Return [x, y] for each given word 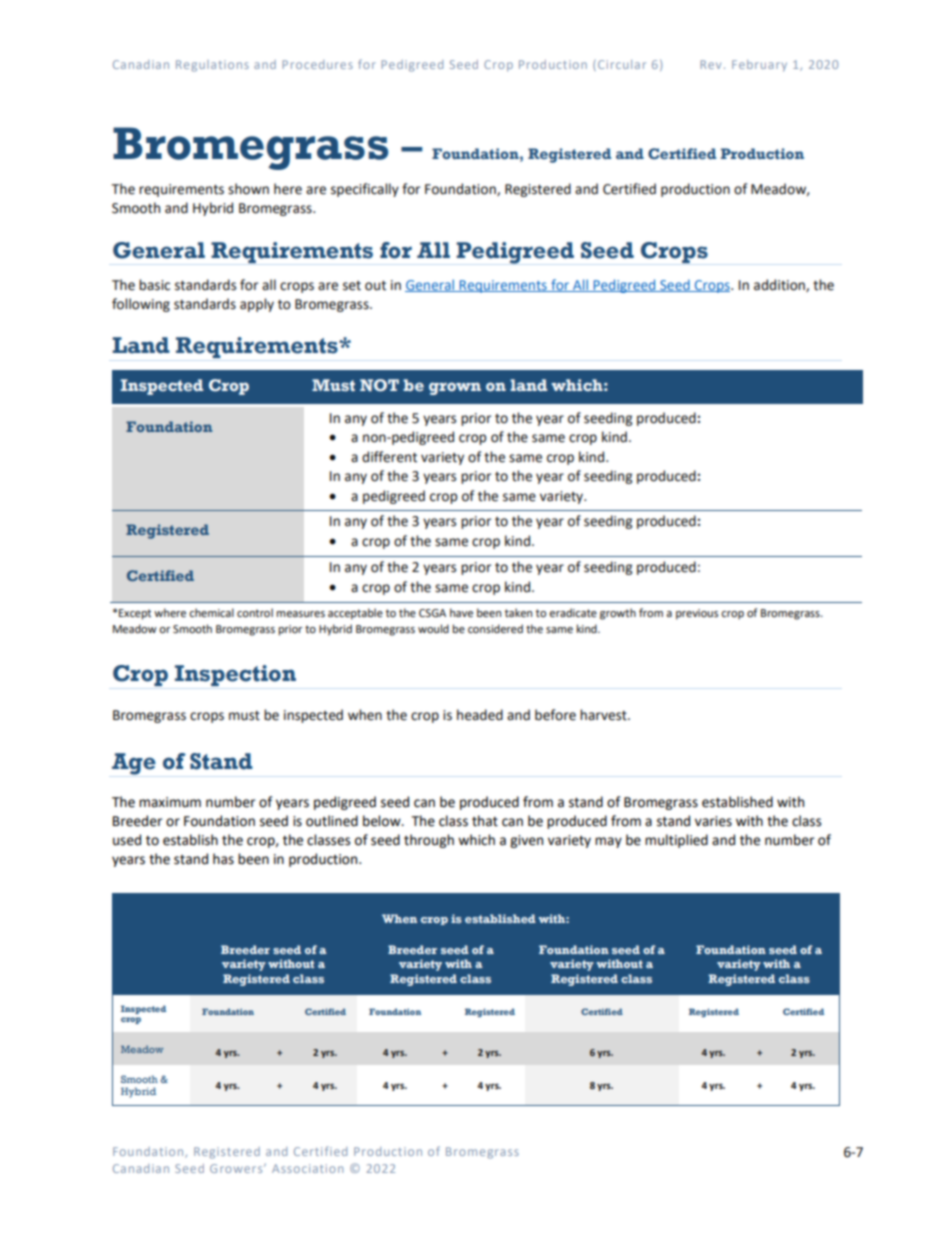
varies [713, 821]
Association [307, 1168]
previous [697, 614]
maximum [170, 802]
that [485, 821]
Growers [237, 1168]
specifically [365, 190]
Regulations [212, 66]
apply [257, 305]
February [759, 66]
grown [455, 388]
